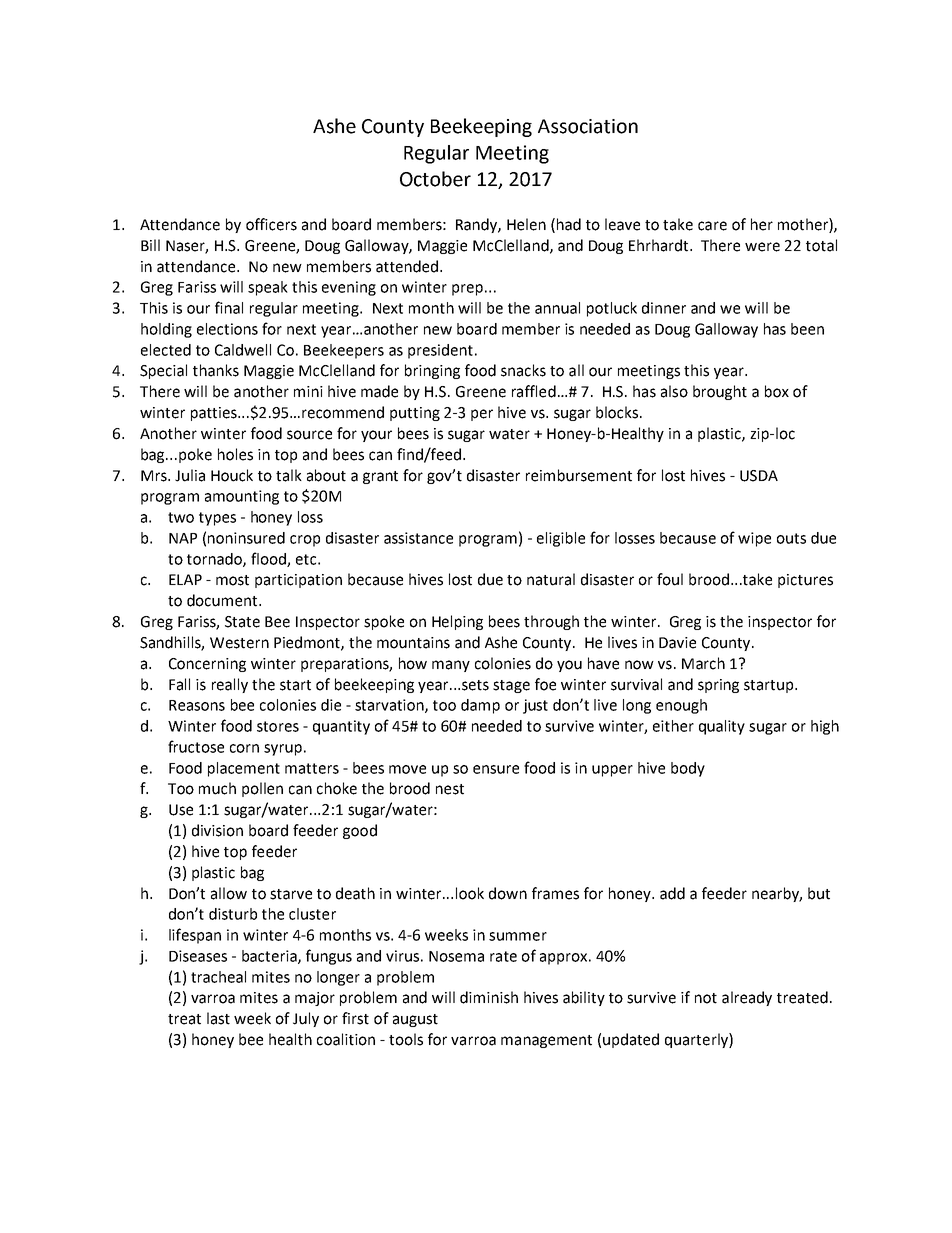 Image resolution: width=952 pixels, height=1233 pixels. I want to click on officers, so click(271, 224).
